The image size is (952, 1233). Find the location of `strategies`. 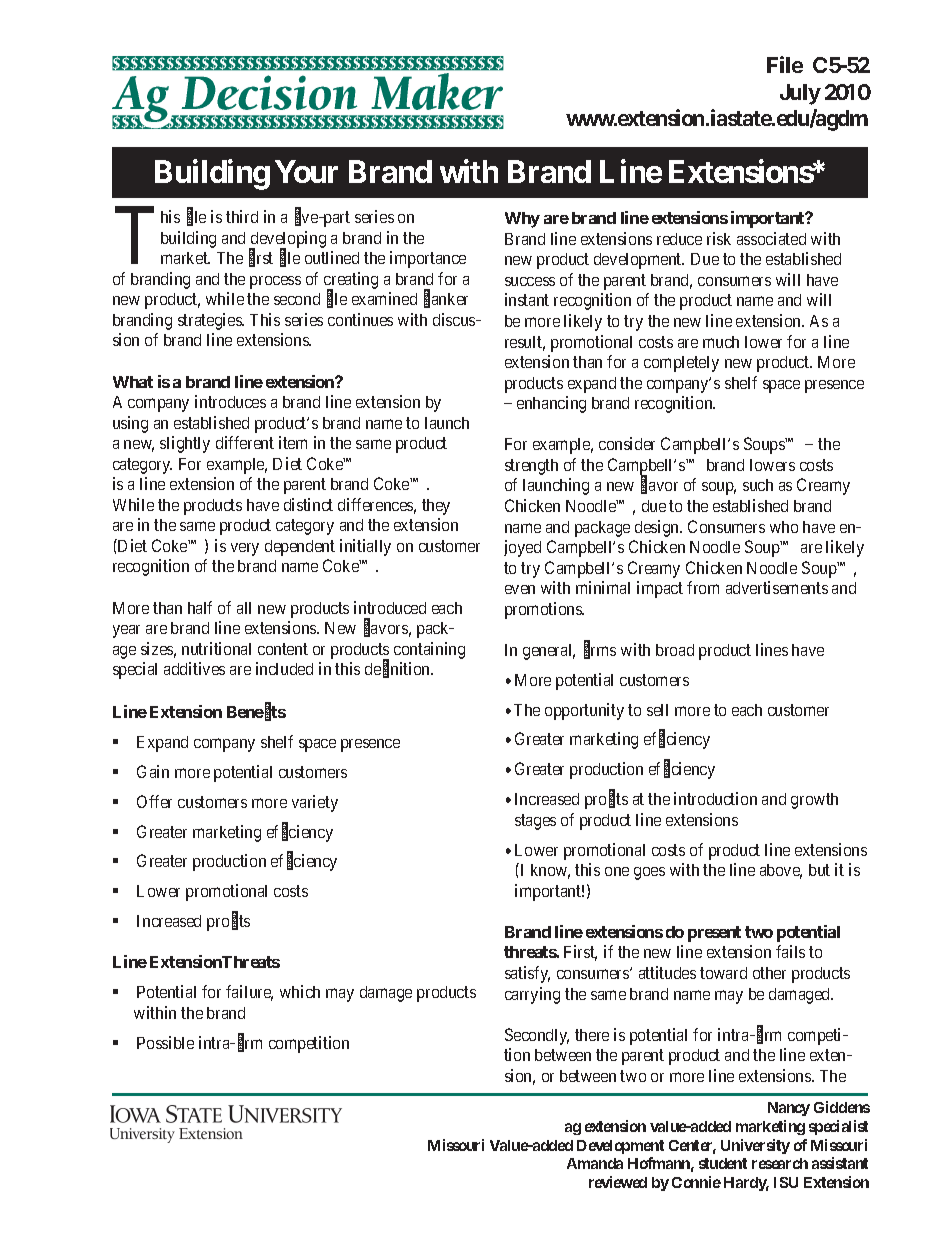

strategies is located at coordinates (211, 321).
